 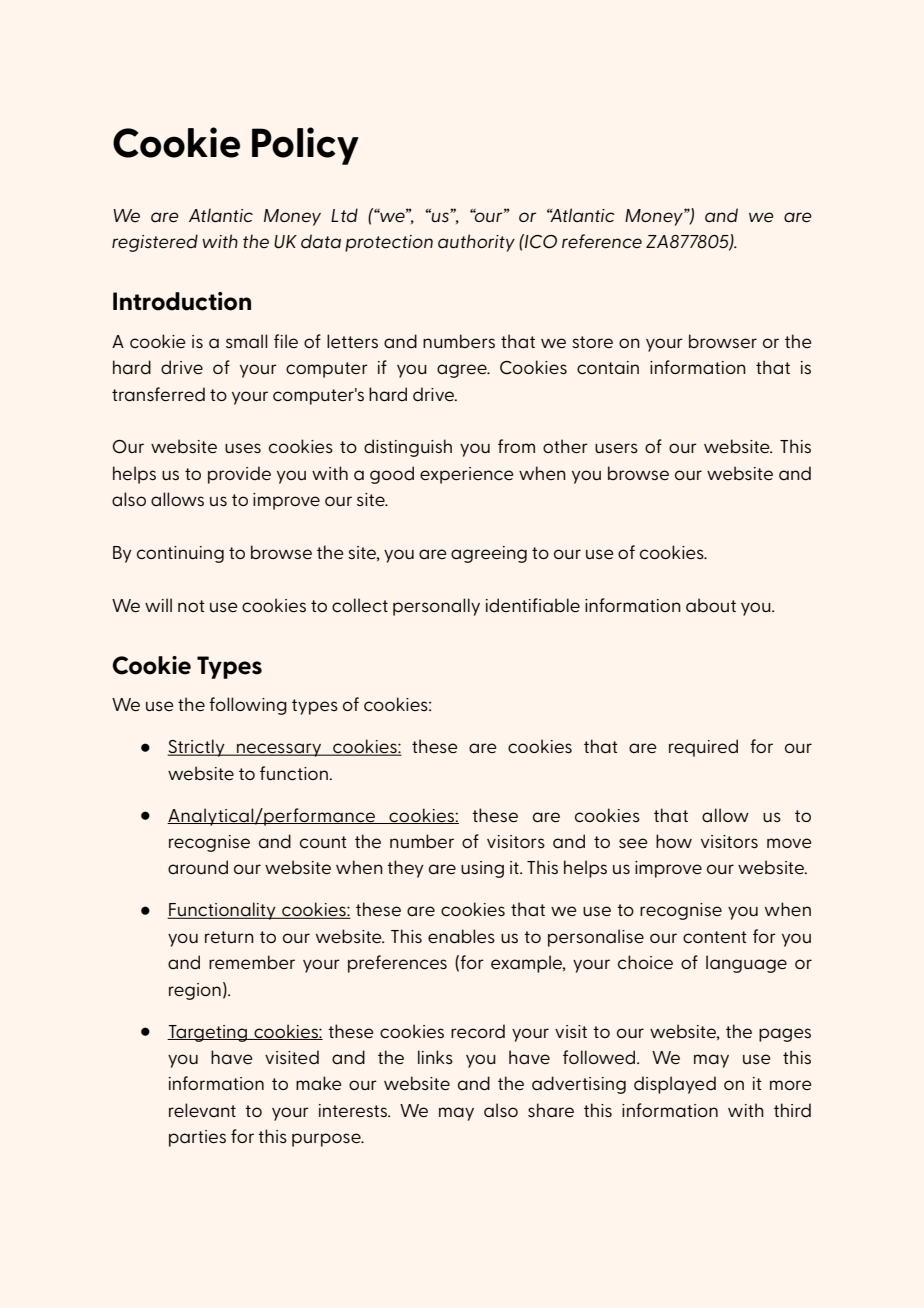 I want to click on provide, so click(x=239, y=475).
